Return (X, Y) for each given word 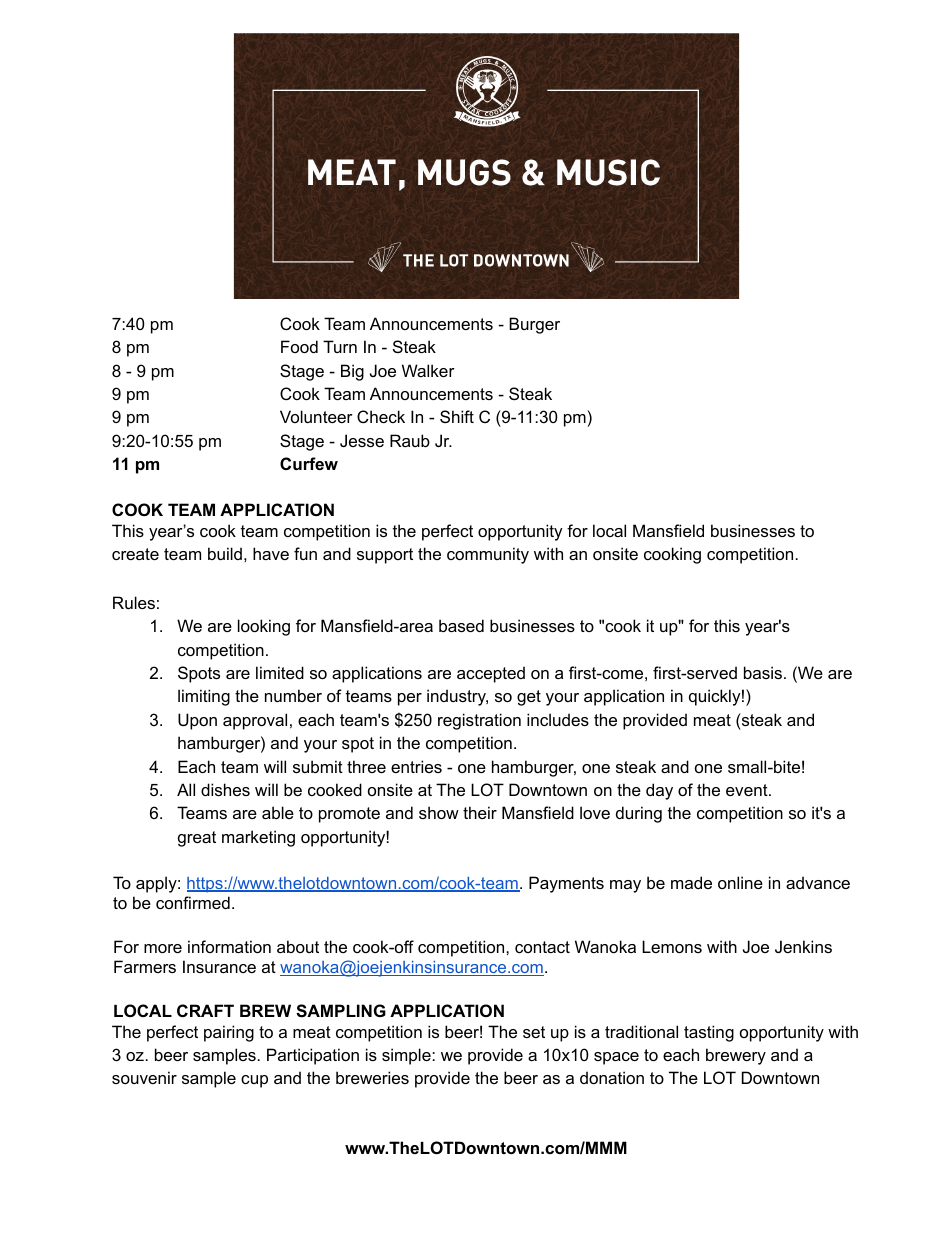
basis (763, 672)
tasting (709, 1033)
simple (407, 1056)
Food (299, 346)
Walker (428, 370)
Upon (197, 721)
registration (479, 721)
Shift (457, 416)
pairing (229, 1033)
